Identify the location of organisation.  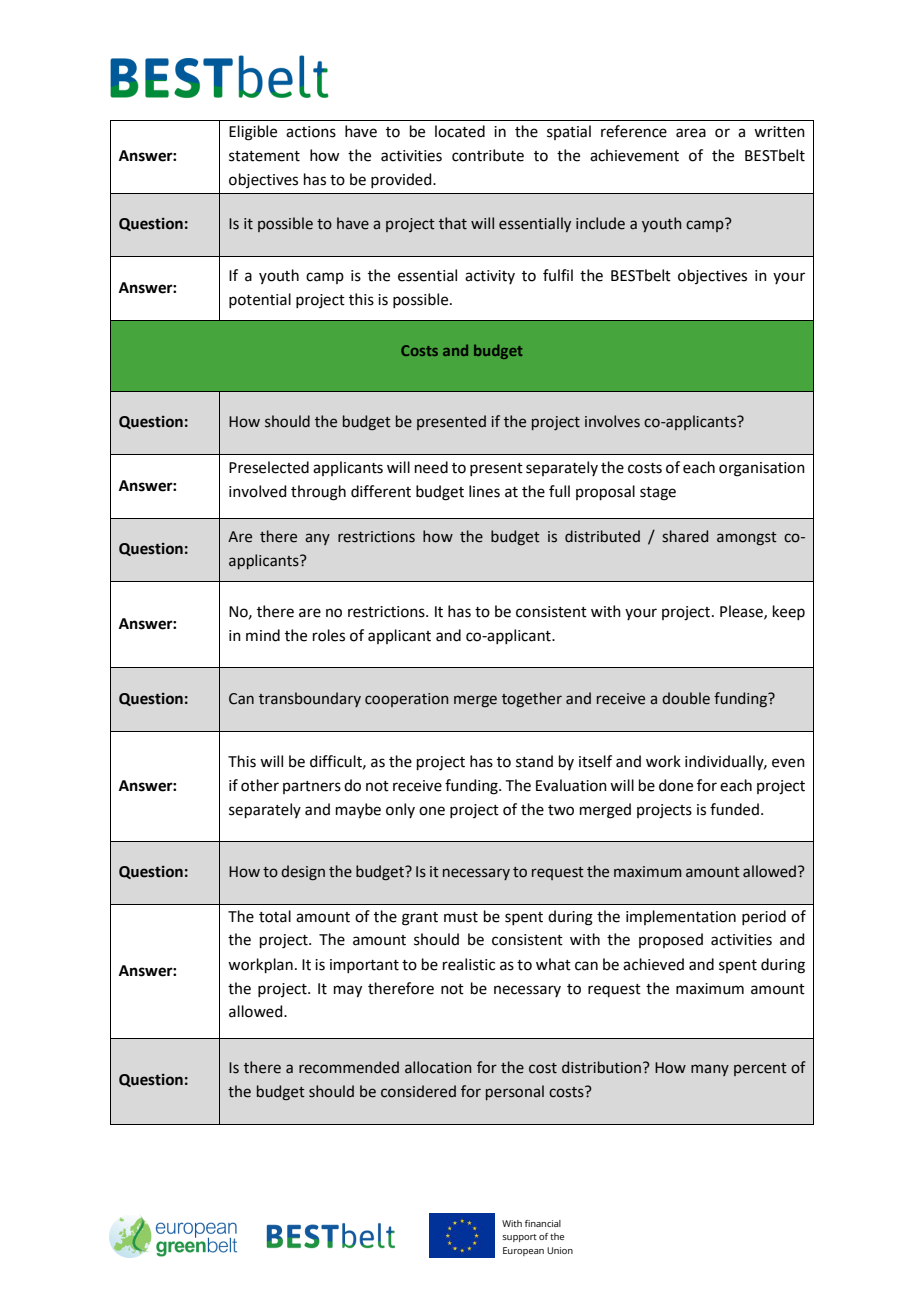
(762, 469).
